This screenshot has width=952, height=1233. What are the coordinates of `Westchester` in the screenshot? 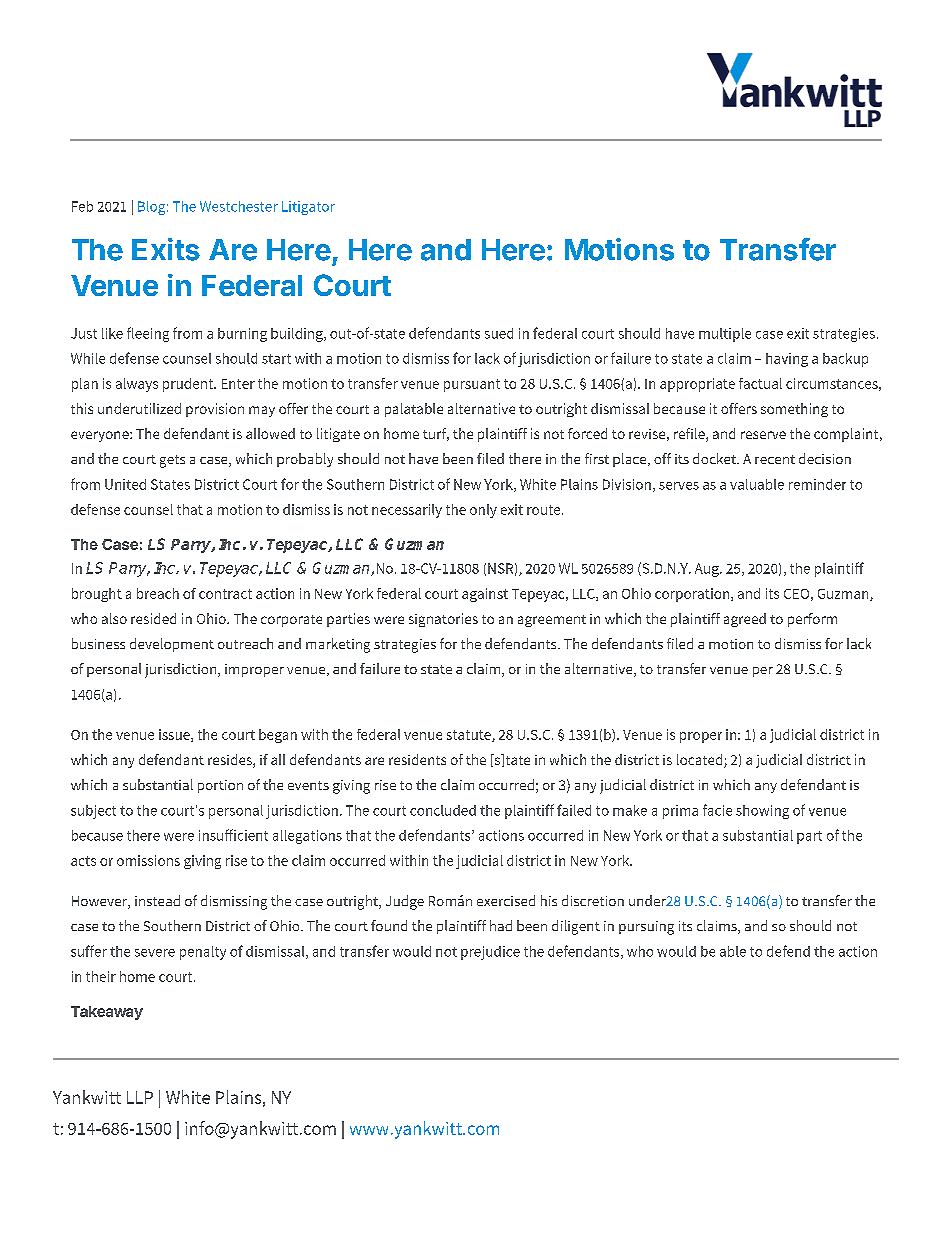 It's located at (239, 206).
